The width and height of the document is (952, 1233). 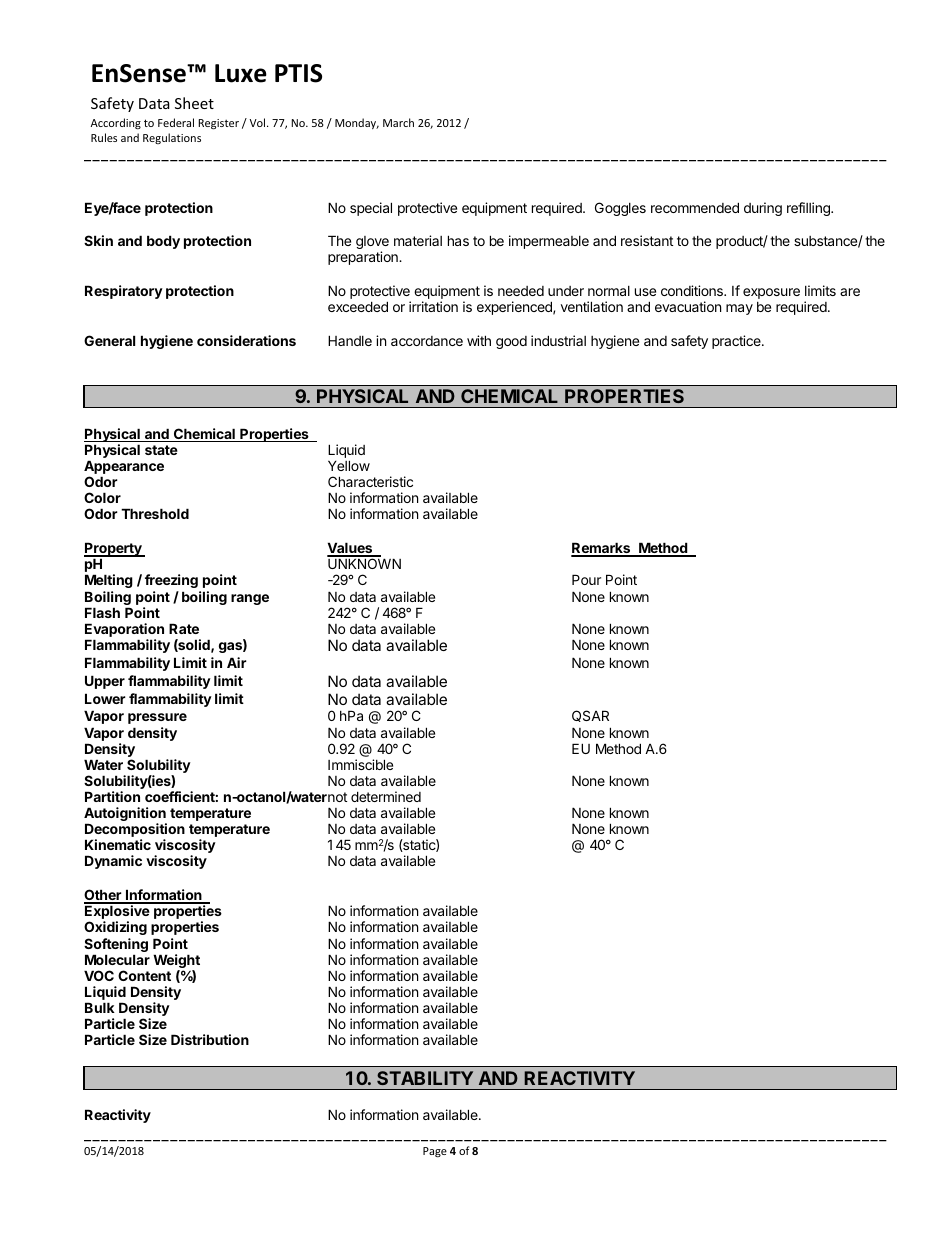 What do you see at coordinates (435, 1152) in the document?
I see `Page` at bounding box center [435, 1152].
